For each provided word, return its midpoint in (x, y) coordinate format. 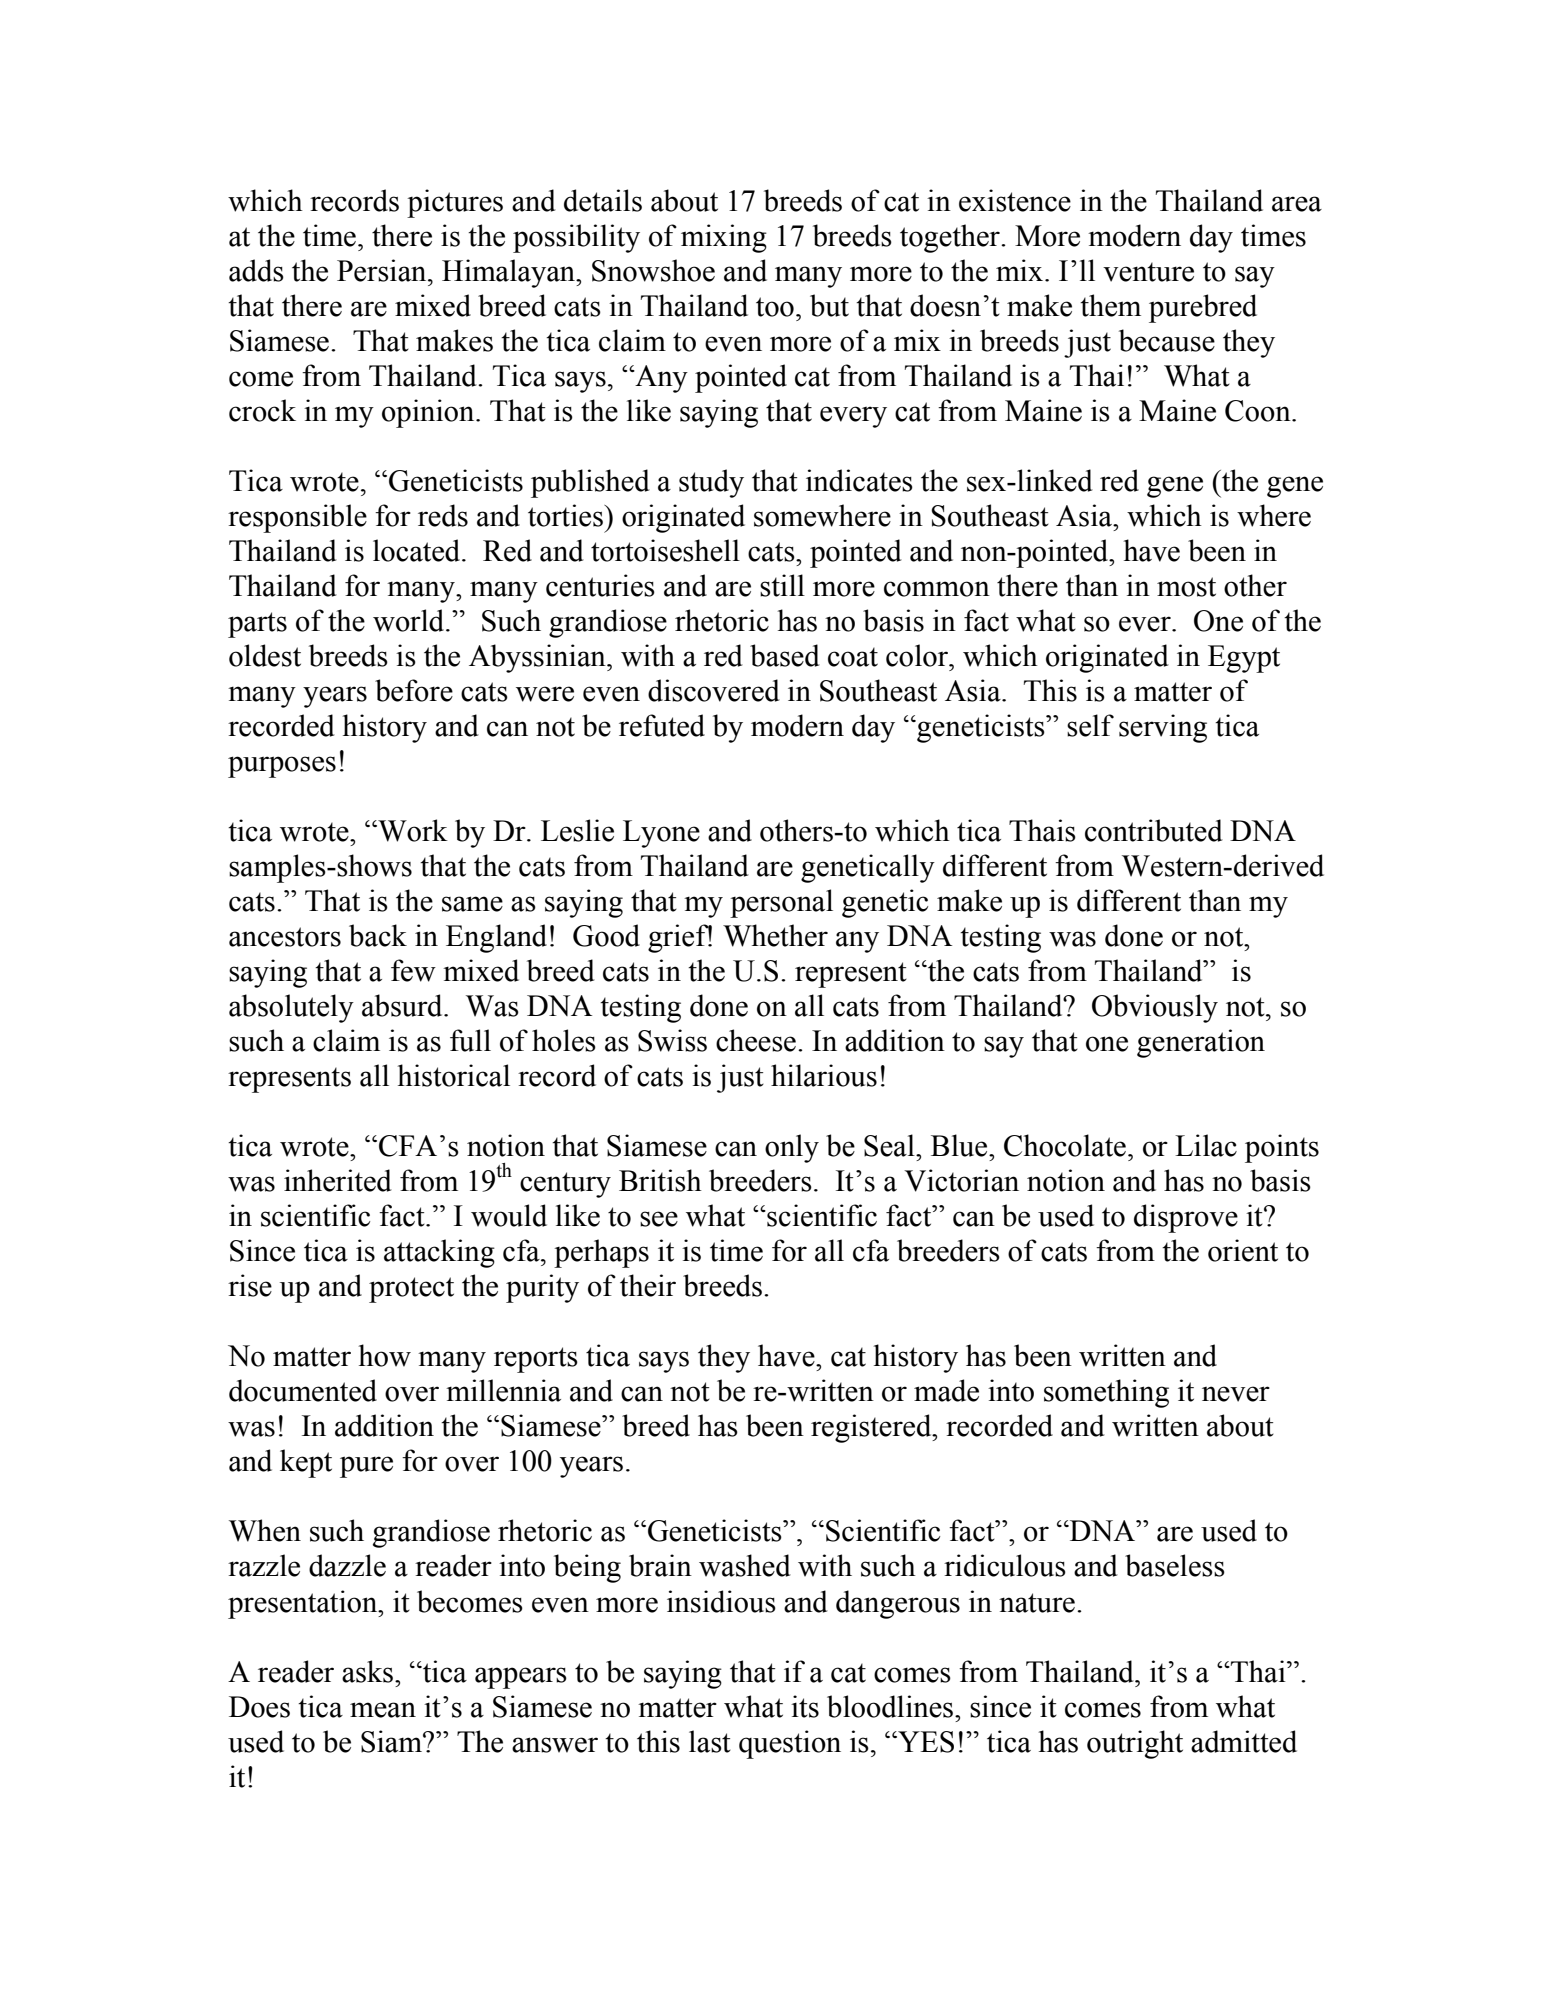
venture (1148, 272)
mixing (724, 238)
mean (383, 1710)
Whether (775, 935)
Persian (383, 270)
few (413, 970)
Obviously (1155, 1008)
